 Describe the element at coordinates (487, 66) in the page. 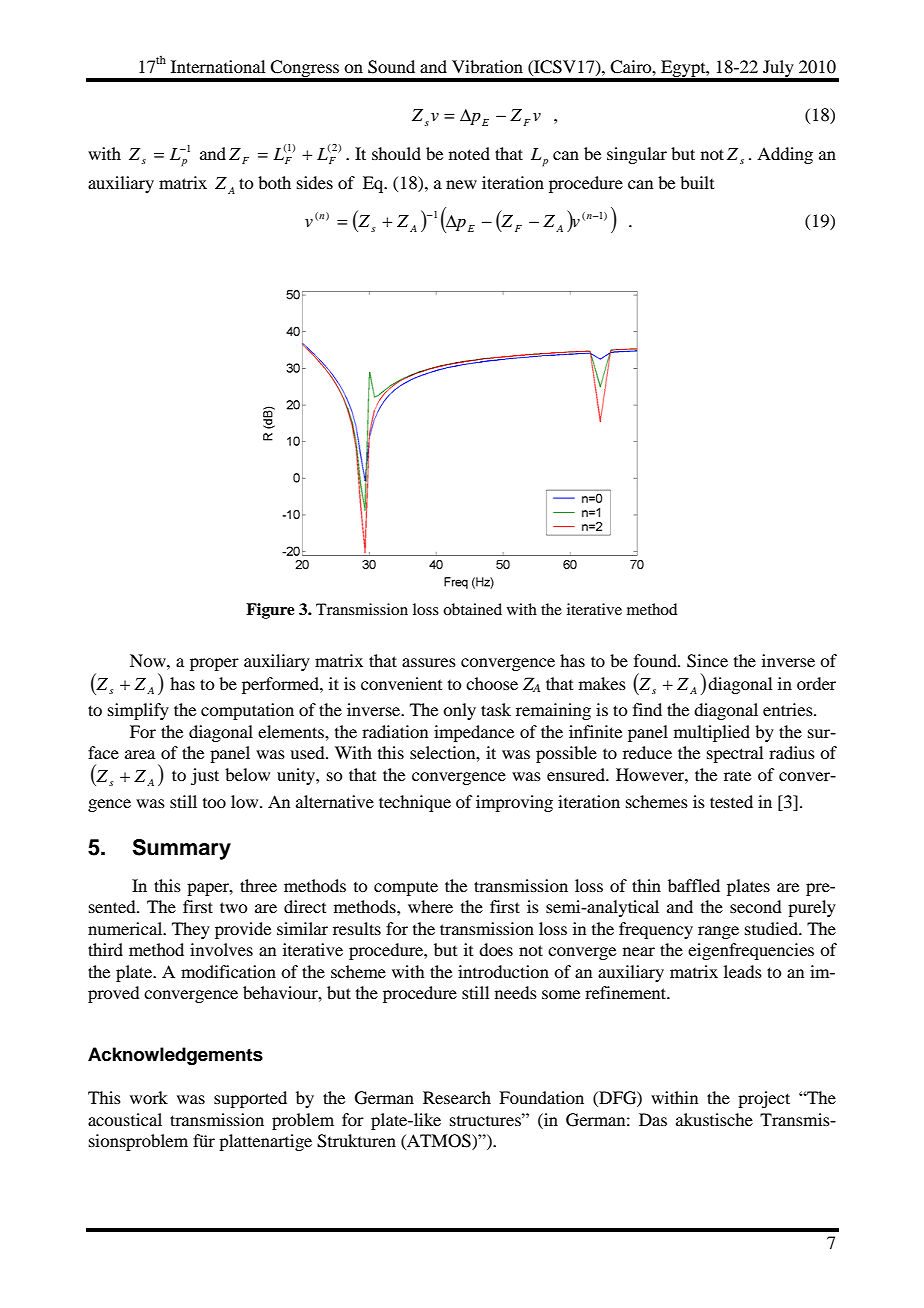

I see `Vibration` at that location.
